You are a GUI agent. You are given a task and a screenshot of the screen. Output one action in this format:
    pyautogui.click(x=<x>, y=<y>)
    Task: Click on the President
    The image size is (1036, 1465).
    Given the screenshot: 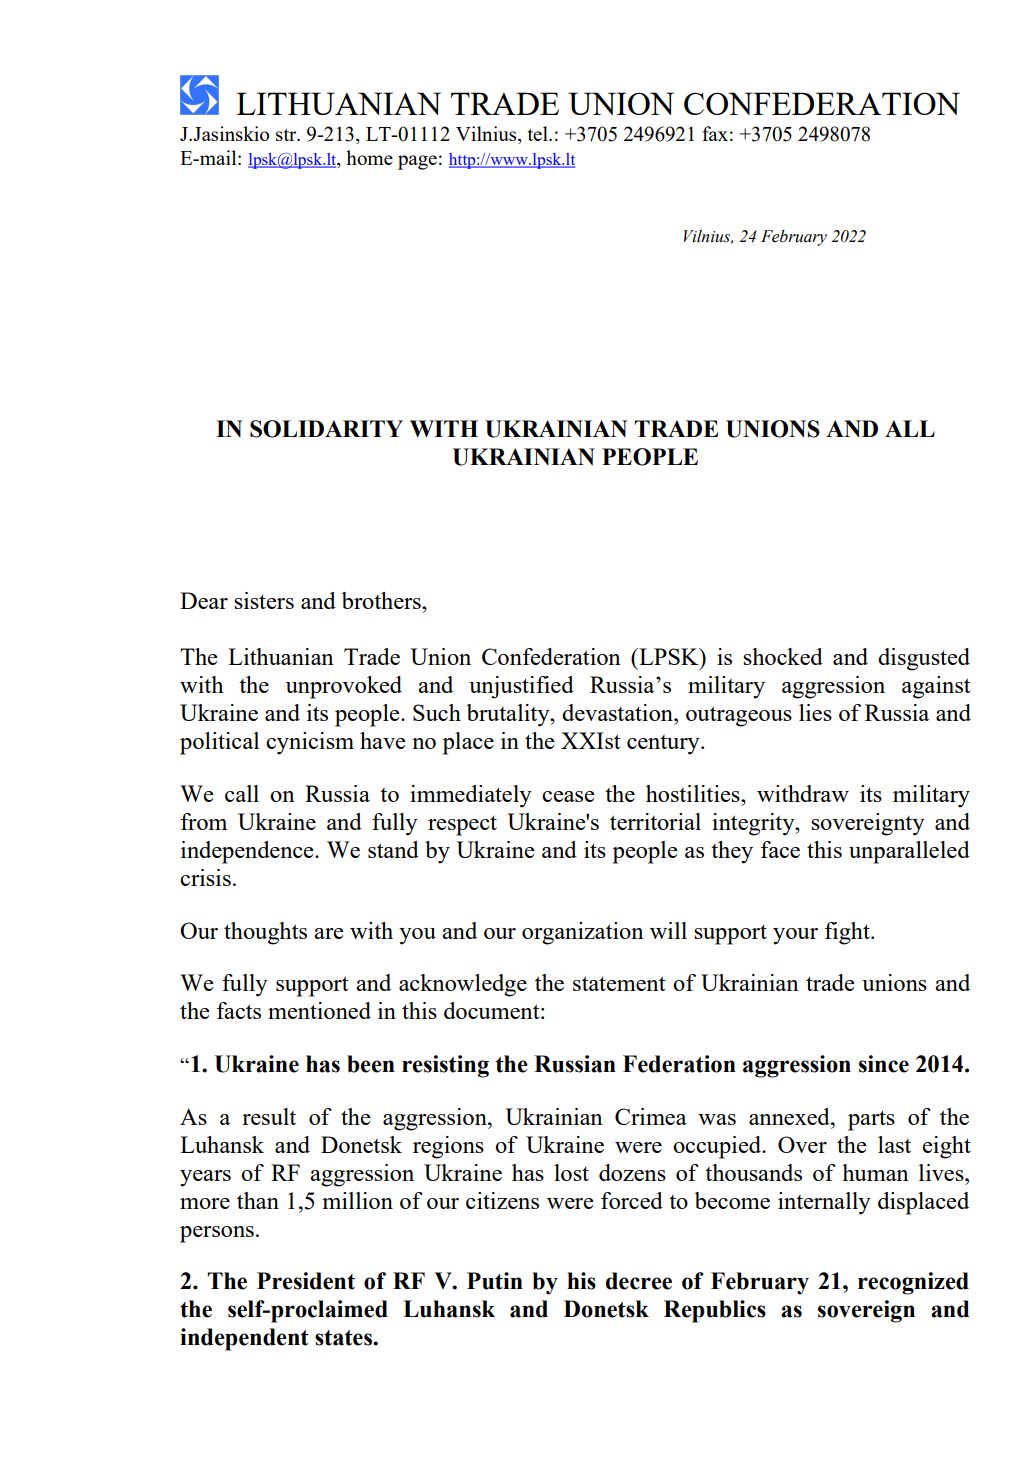 What is the action you would take?
    pyautogui.click(x=306, y=1281)
